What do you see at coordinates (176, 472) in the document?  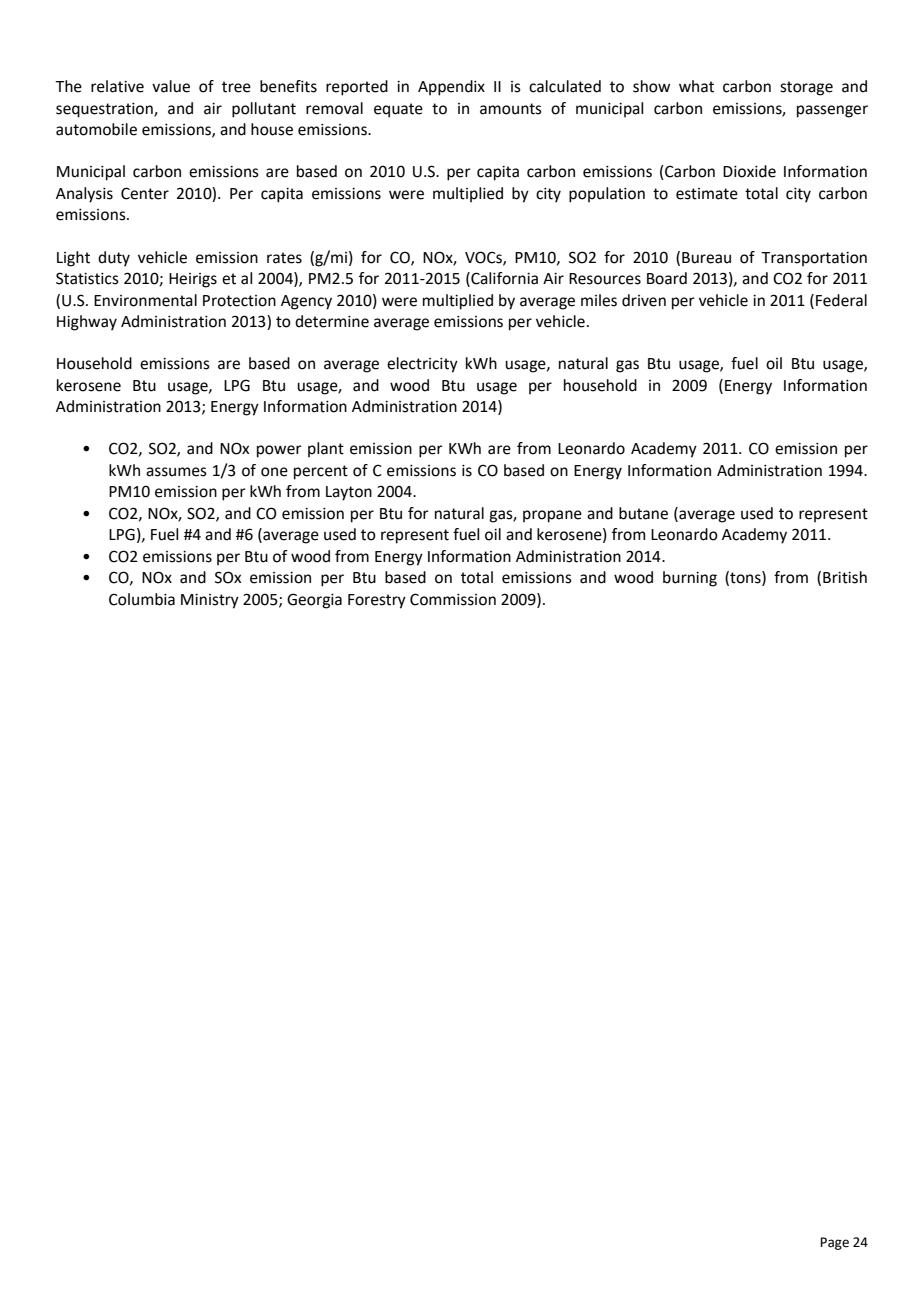 I see `assumes` at bounding box center [176, 472].
